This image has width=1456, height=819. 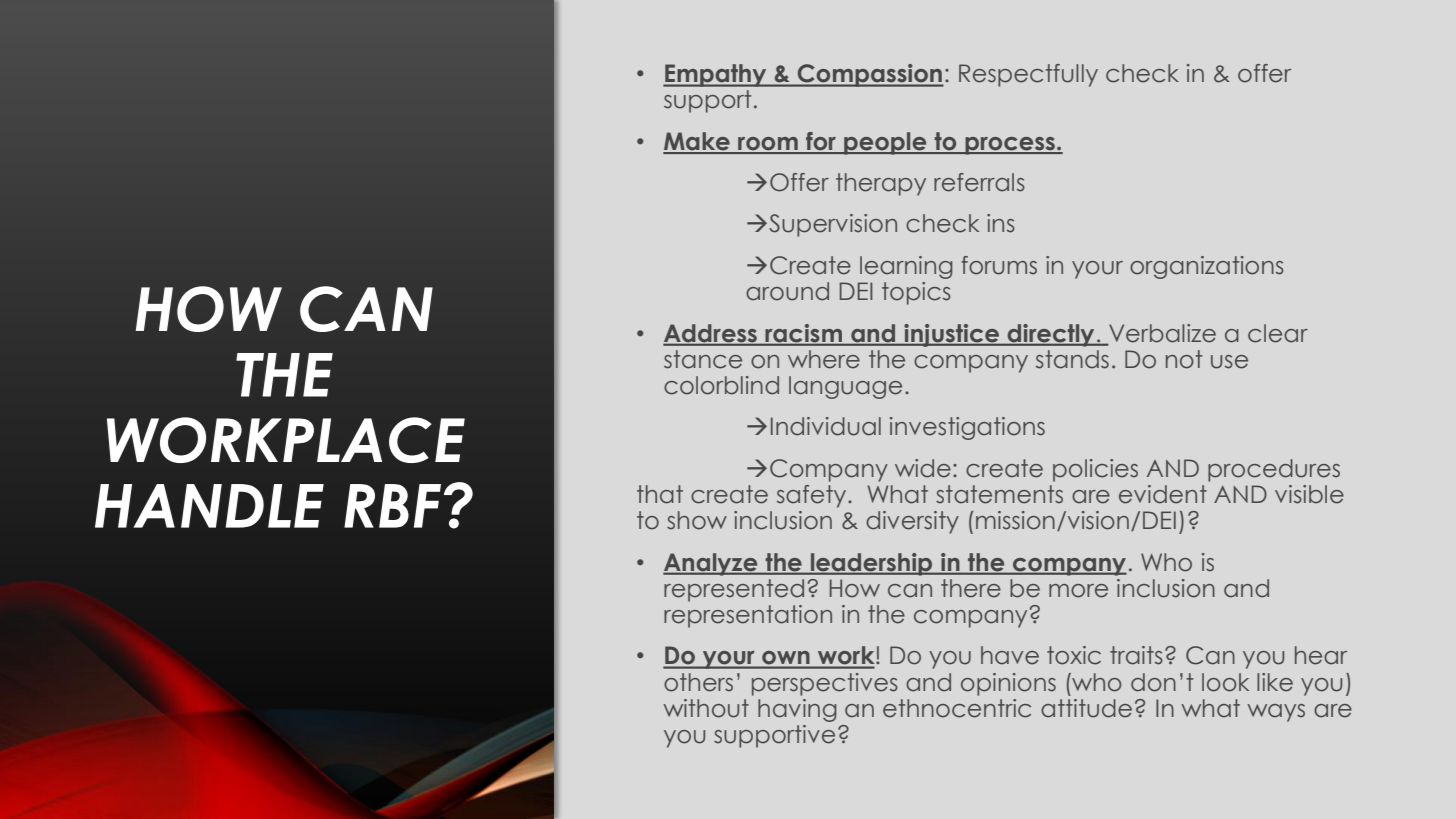 I want to click on Empathy, so click(x=716, y=75).
